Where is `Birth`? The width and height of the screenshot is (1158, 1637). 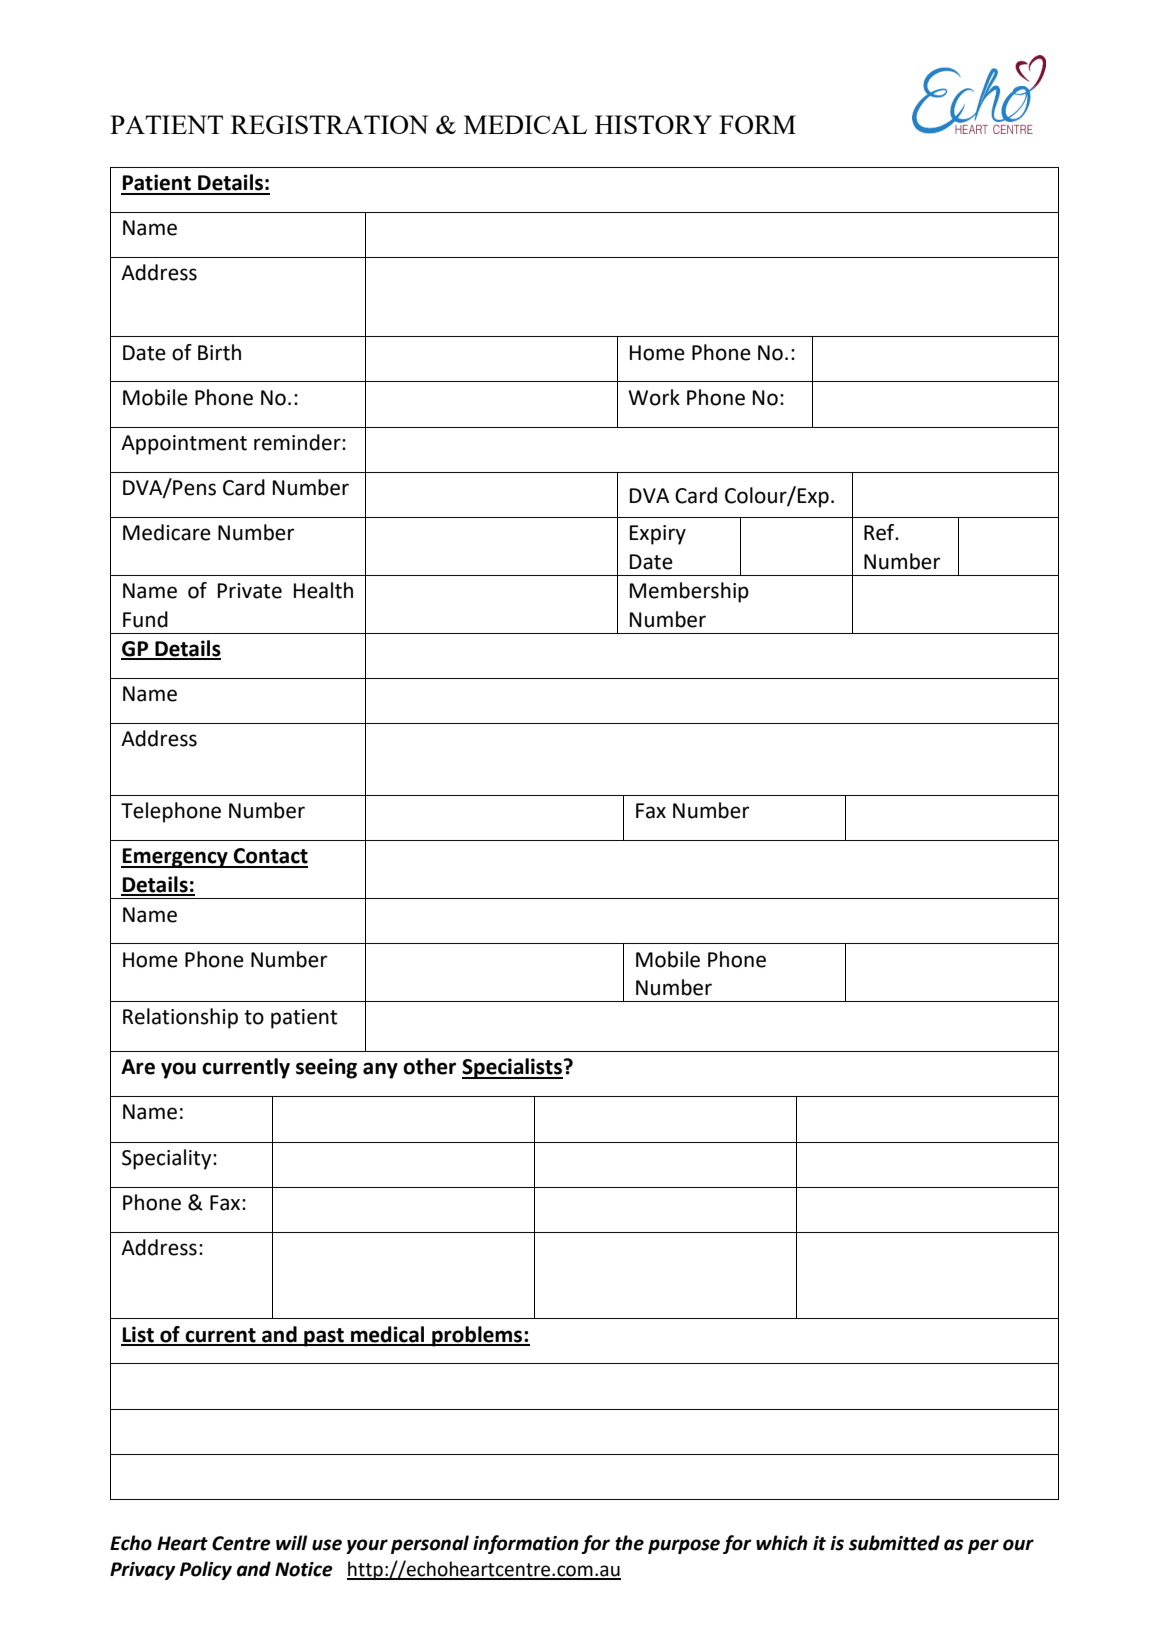 Birth is located at coordinates (219, 352).
